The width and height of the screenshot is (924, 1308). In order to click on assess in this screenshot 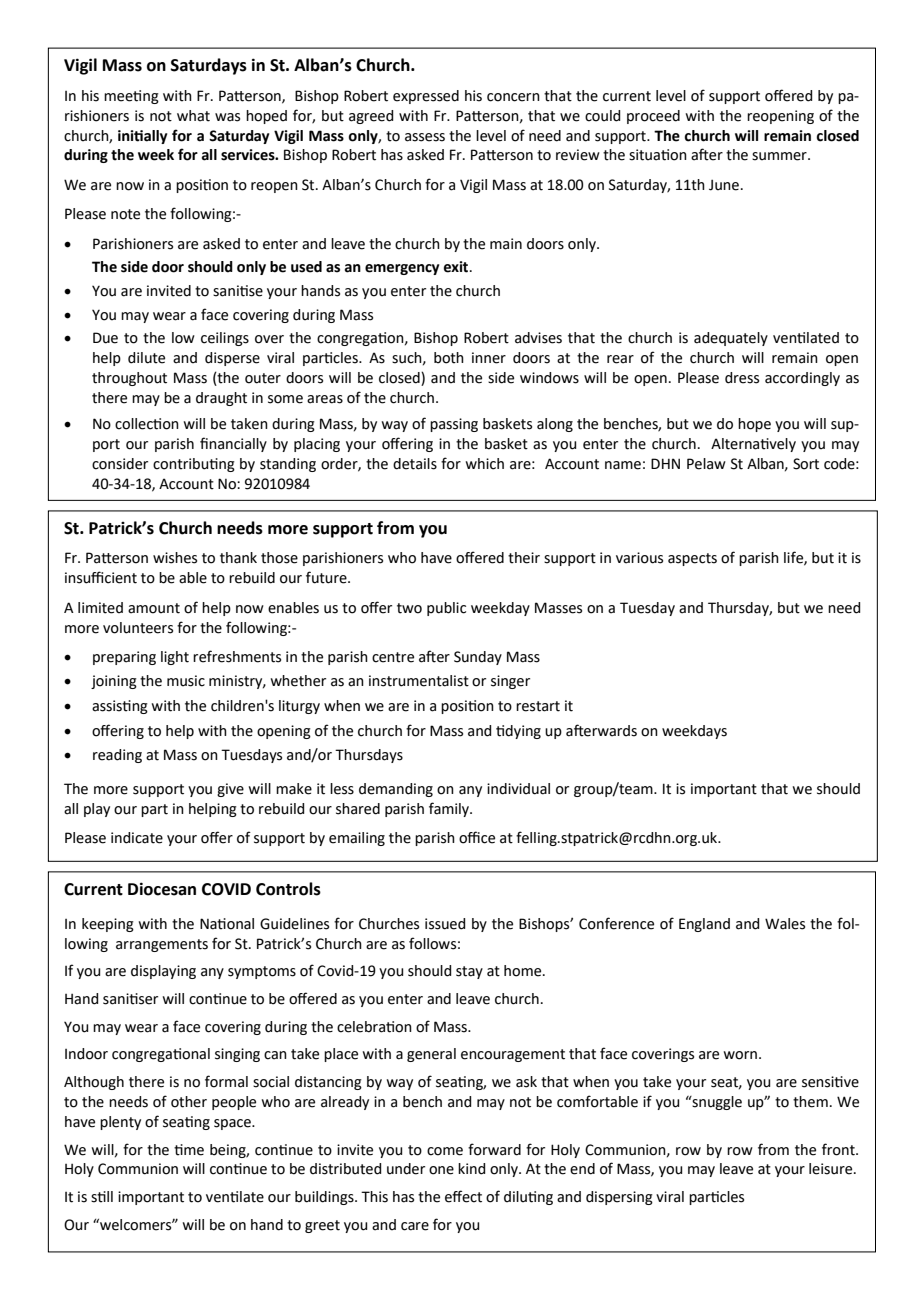, I will do `click(425, 137)`.
